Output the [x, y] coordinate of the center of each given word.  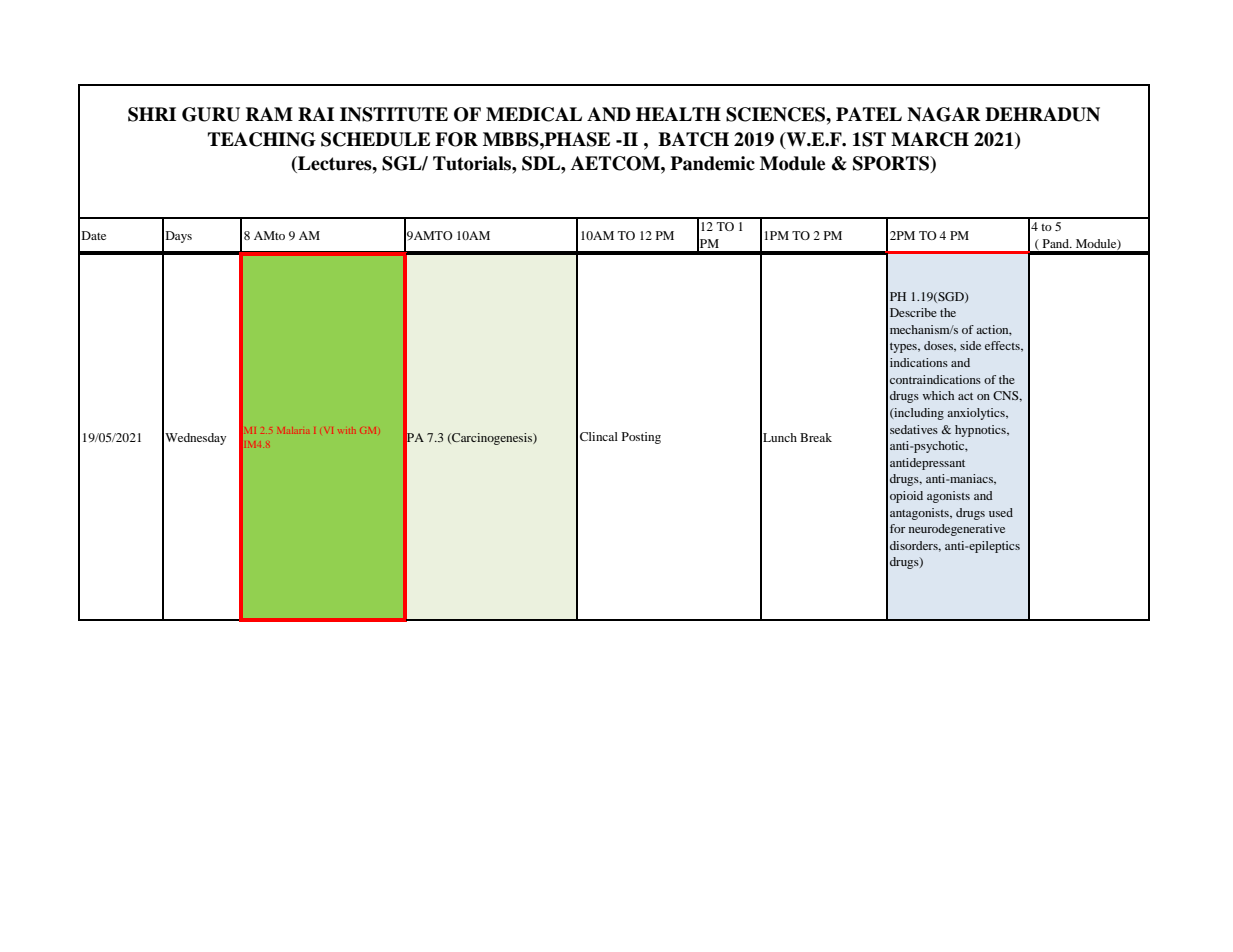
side [970, 345]
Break [816, 437]
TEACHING [262, 139]
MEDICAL [534, 114]
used [1001, 512]
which [938, 395]
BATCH [693, 139]
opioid [906, 497]
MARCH [930, 139]
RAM [269, 114]
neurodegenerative [957, 530]
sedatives [914, 429]
